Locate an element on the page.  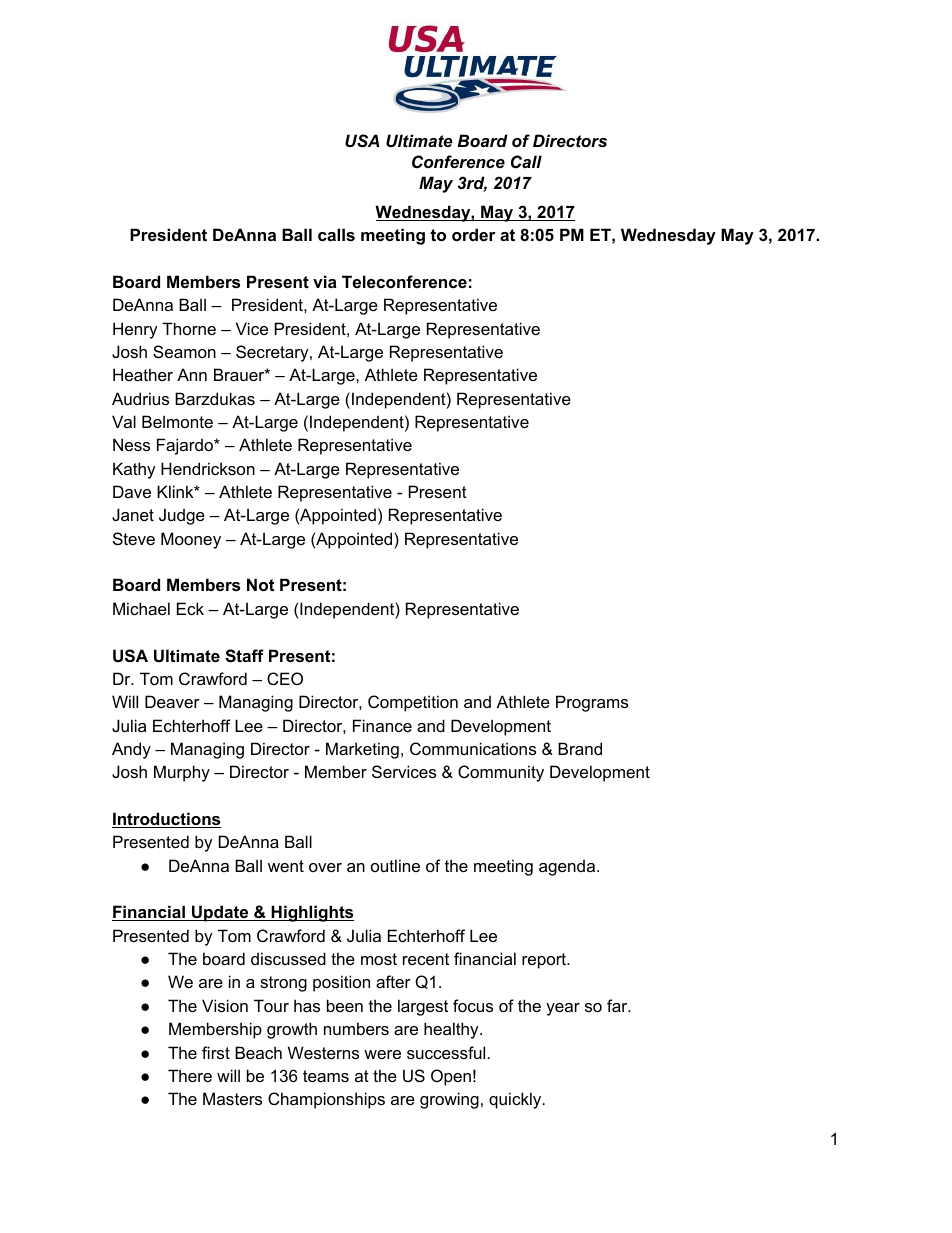
There is located at coordinates (190, 1075).
